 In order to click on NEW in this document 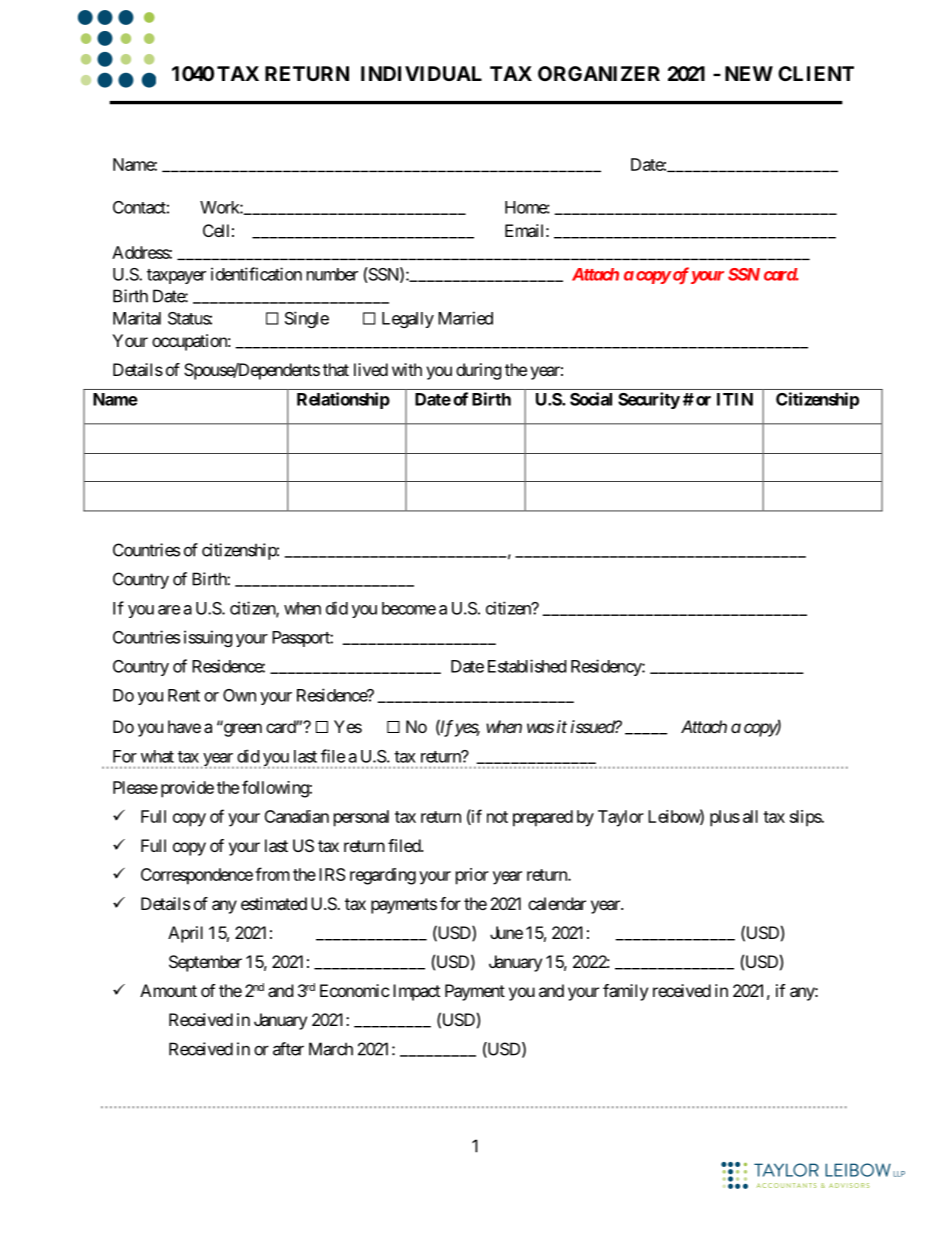, I will do `click(749, 73)`.
